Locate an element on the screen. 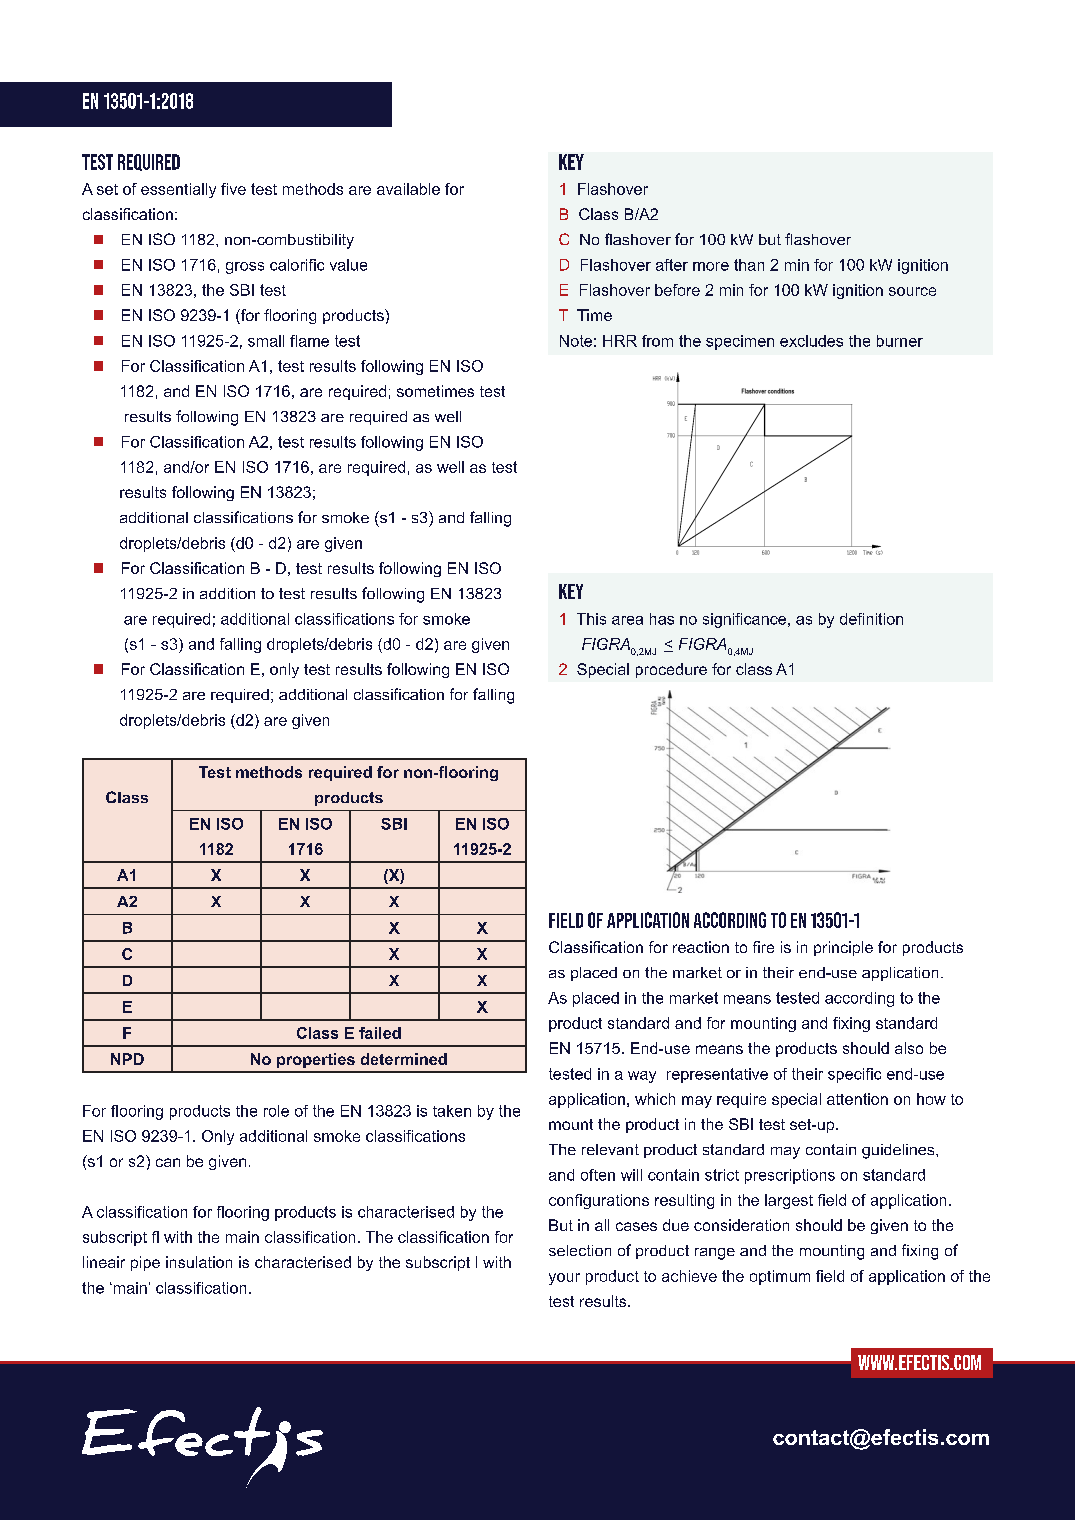  insulation is located at coordinates (199, 1262).
